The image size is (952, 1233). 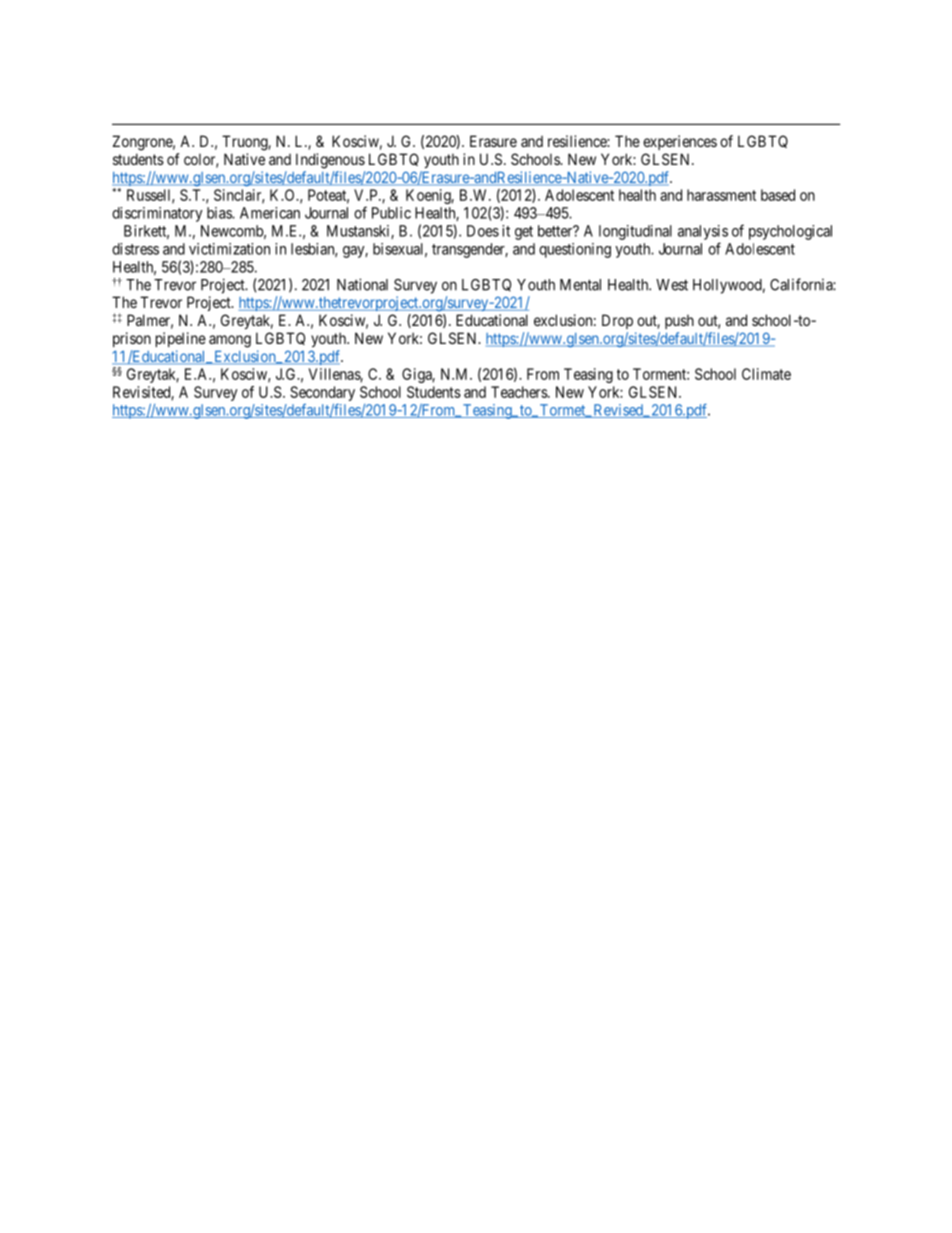 What do you see at coordinates (483, 231) in the image?
I see `Does` at bounding box center [483, 231].
